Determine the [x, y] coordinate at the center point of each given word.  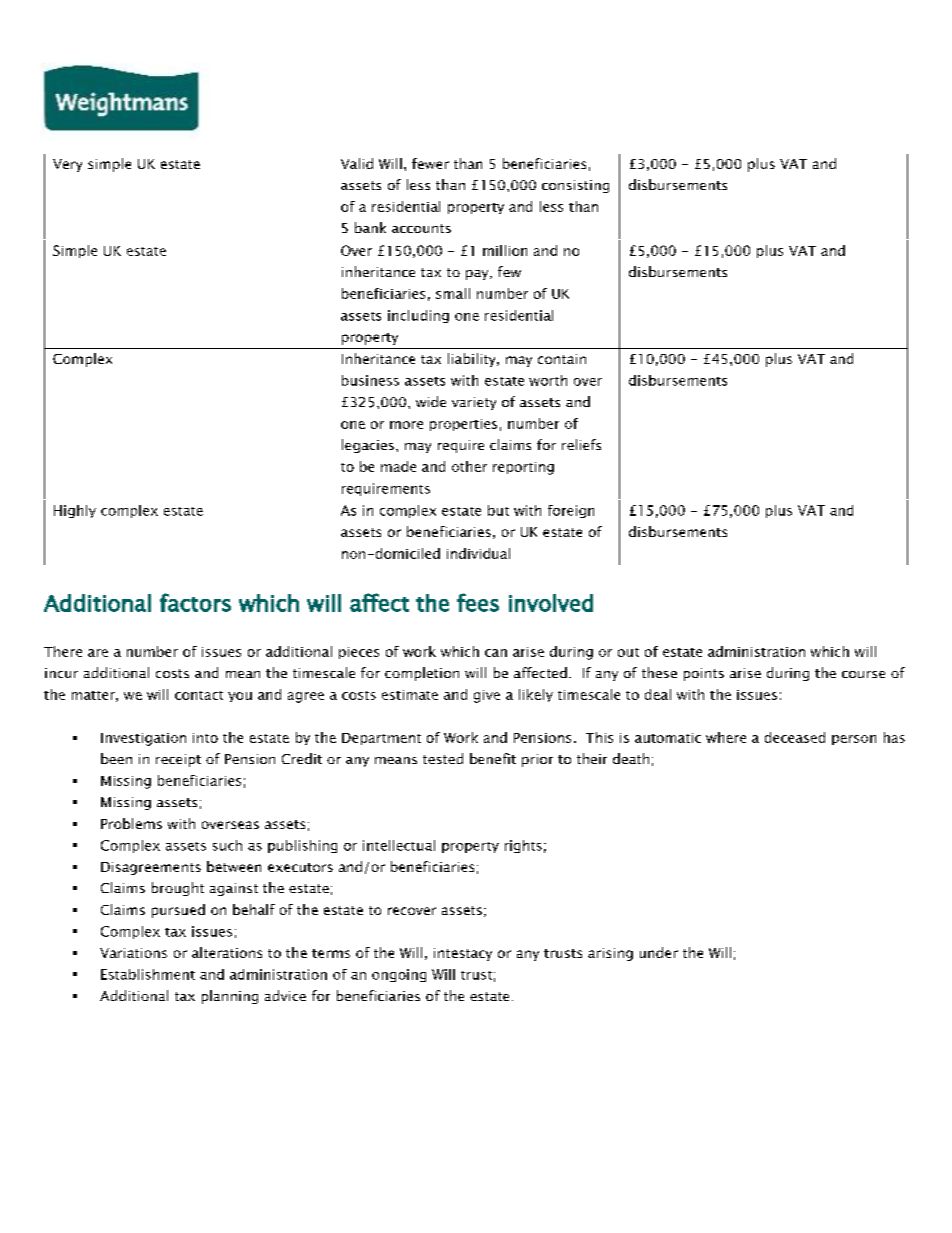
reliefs [581, 444]
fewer [430, 163]
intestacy [463, 954]
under [659, 952]
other [469, 466]
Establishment [148, 974]
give [487, 696]
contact [199, 695]
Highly [75, 511]
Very [67, 165]
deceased [795, 737]
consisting [575, 186]
